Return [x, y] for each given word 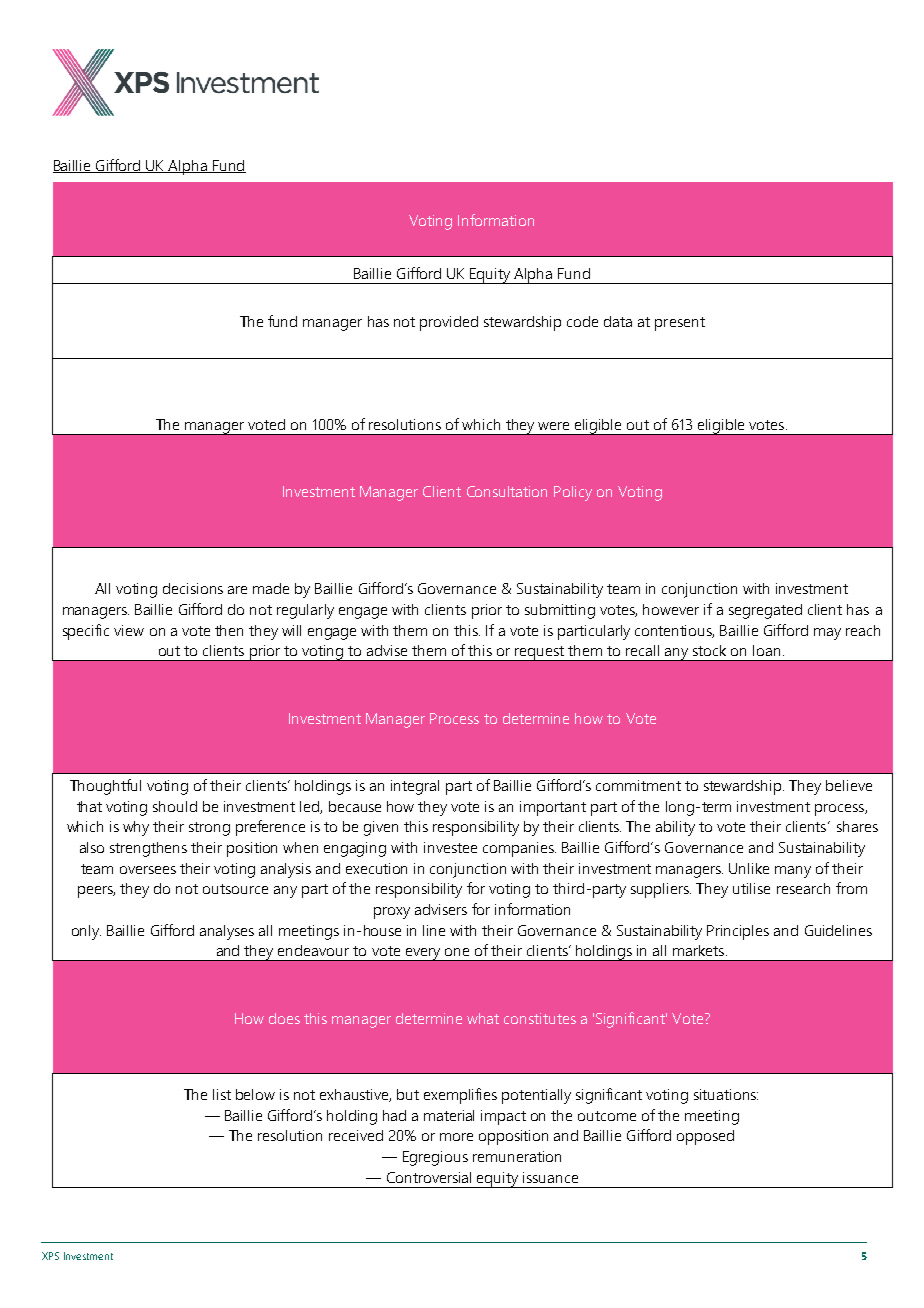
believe [849, 785]
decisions [193, 588]
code [582, 321]
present [680, 324]
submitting [560, 611]
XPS [50, 1256]
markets [700, 950]
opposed [705, 1137]
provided [449, 323]
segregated [765, 611]
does [284, 1018]
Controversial [429, 1177]
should [175, 806]
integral [415, 787]
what [483, 1018]
